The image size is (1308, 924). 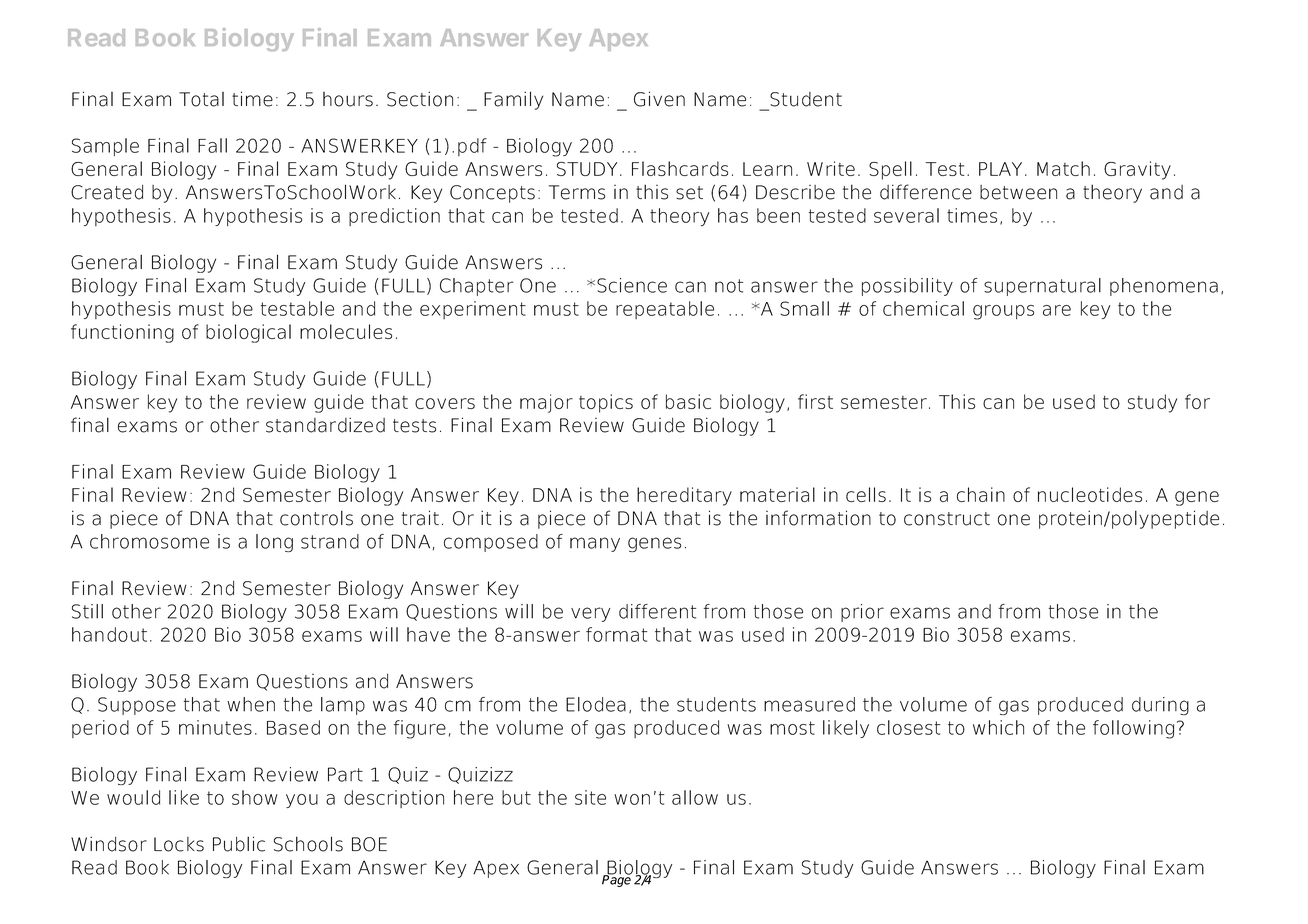 What do you see at coordinates (659, 99) in the screenshot?
I see `Given` at bounding box center [659, 99].
